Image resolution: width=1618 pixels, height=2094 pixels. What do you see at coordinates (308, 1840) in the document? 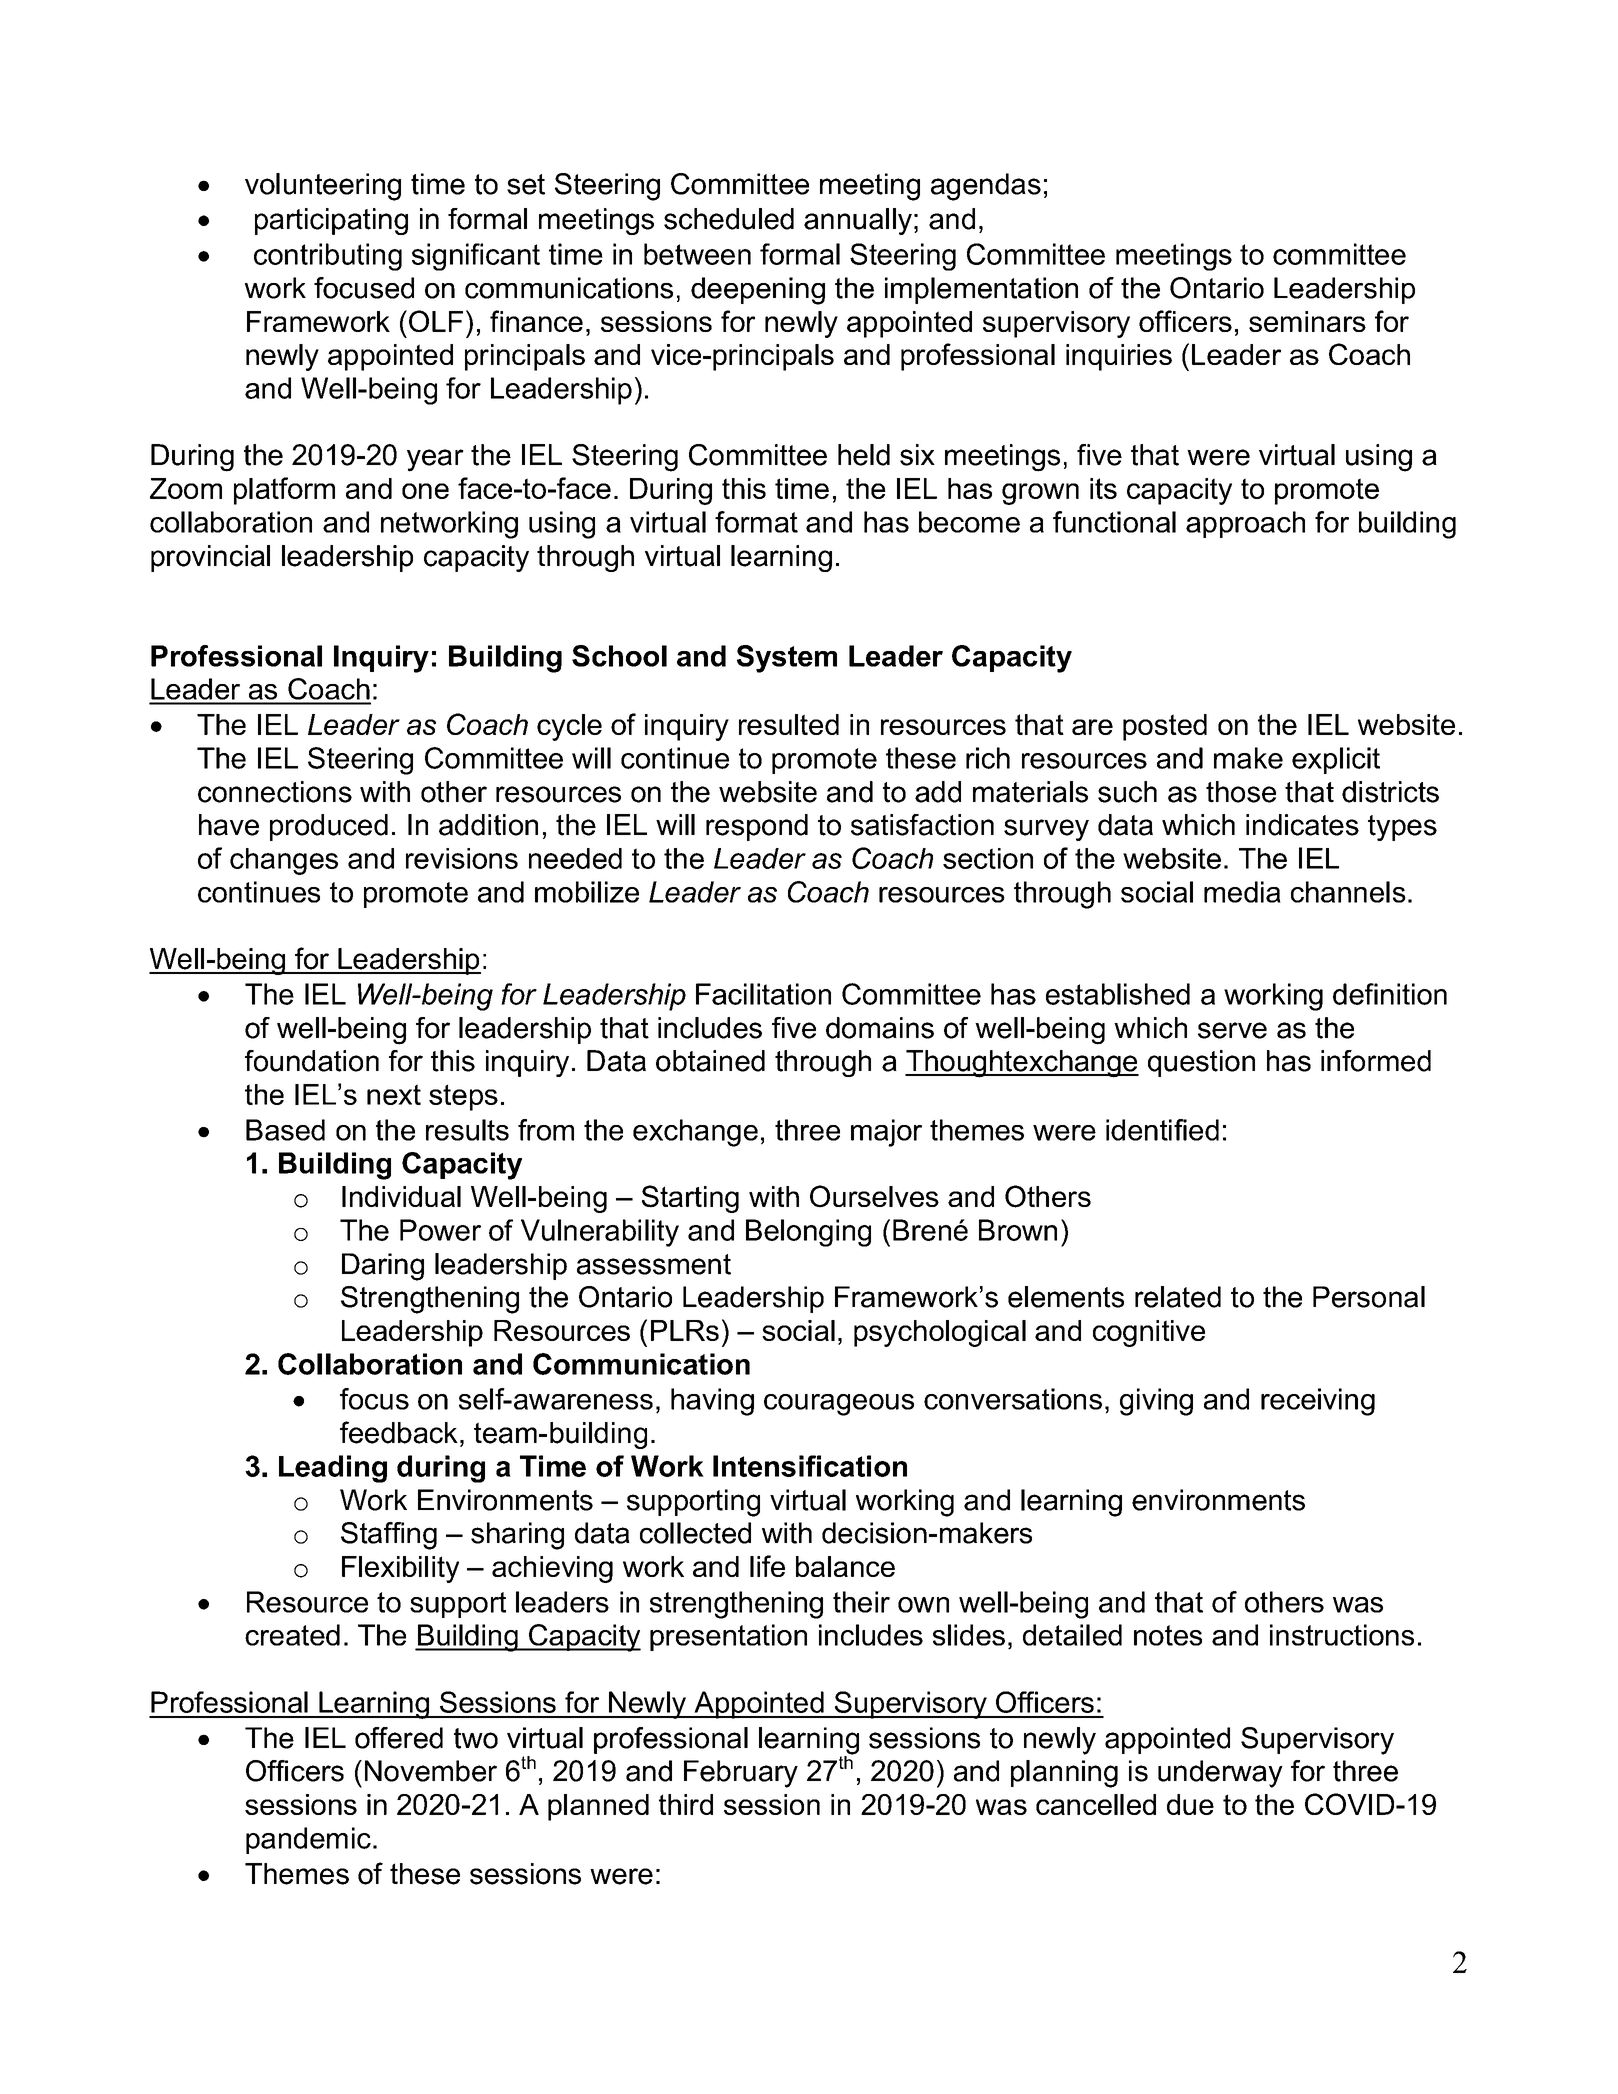
I see `pandemic` at bounding box center [308, 1840].
